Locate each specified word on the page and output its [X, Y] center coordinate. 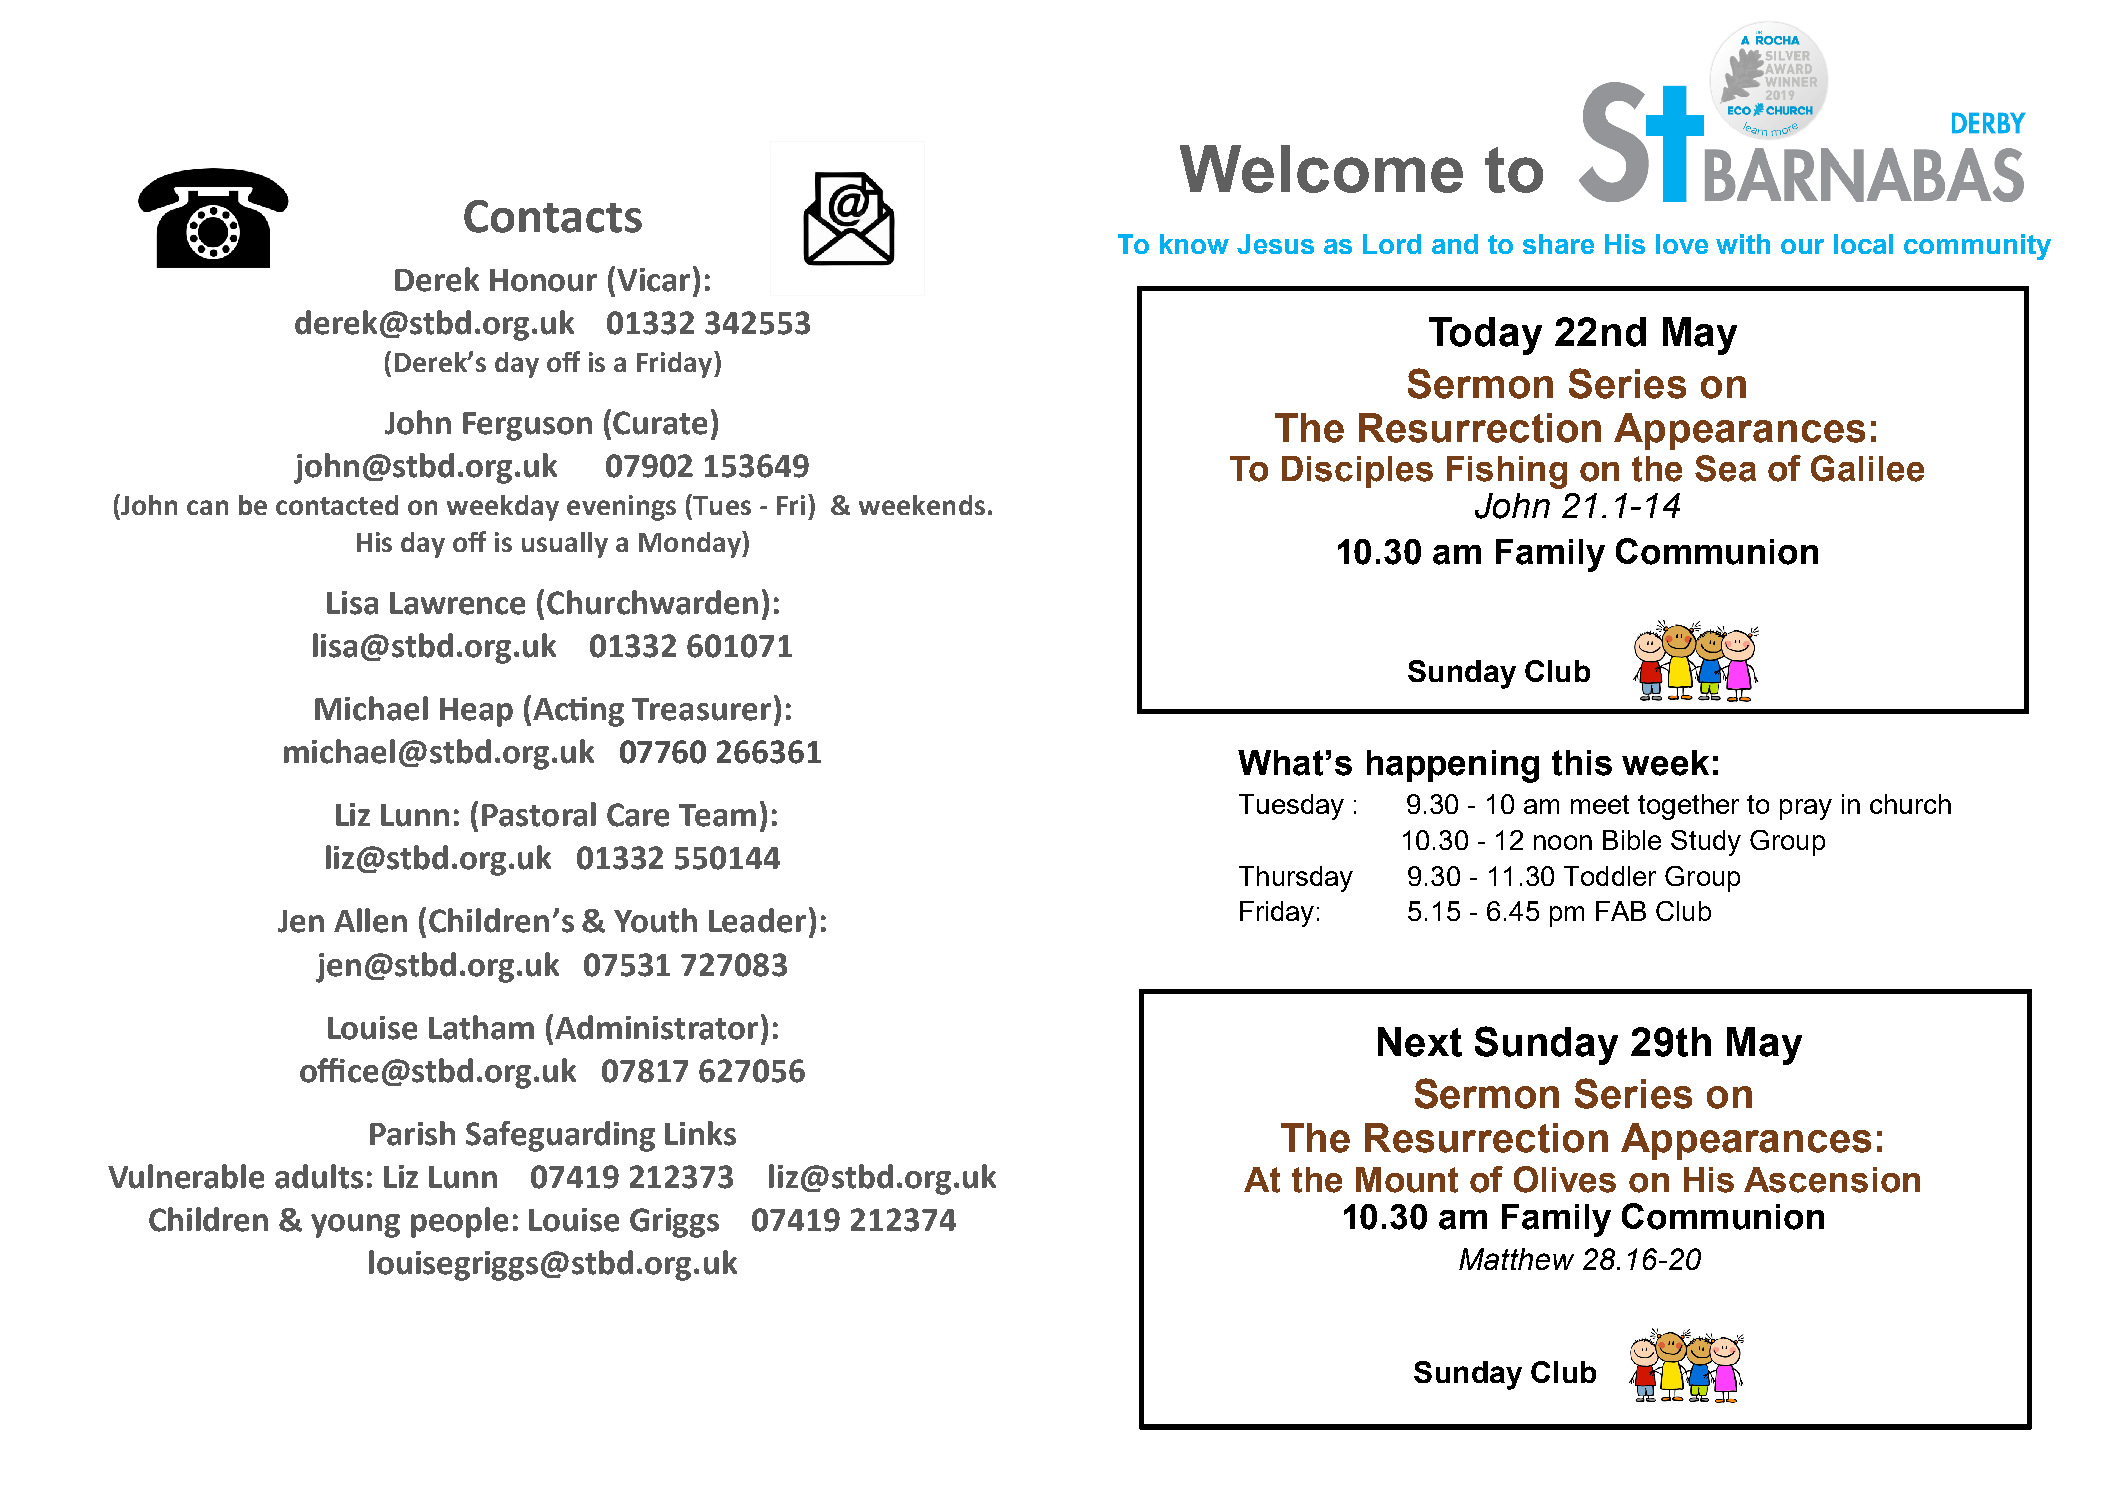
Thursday [1296, 879]
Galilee [1867, 468]
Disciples [1357, 472]
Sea [1725, 468]
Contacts [553, 216]
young [355, 1226]
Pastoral [539, 814]
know [1194, 244]
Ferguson [527, 426]
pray [1806, 809]
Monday [691, 544]
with [1743, 244]
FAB [1621, 911]
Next [1420, 1042]
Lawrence [457, 603]
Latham [481, 1027]
